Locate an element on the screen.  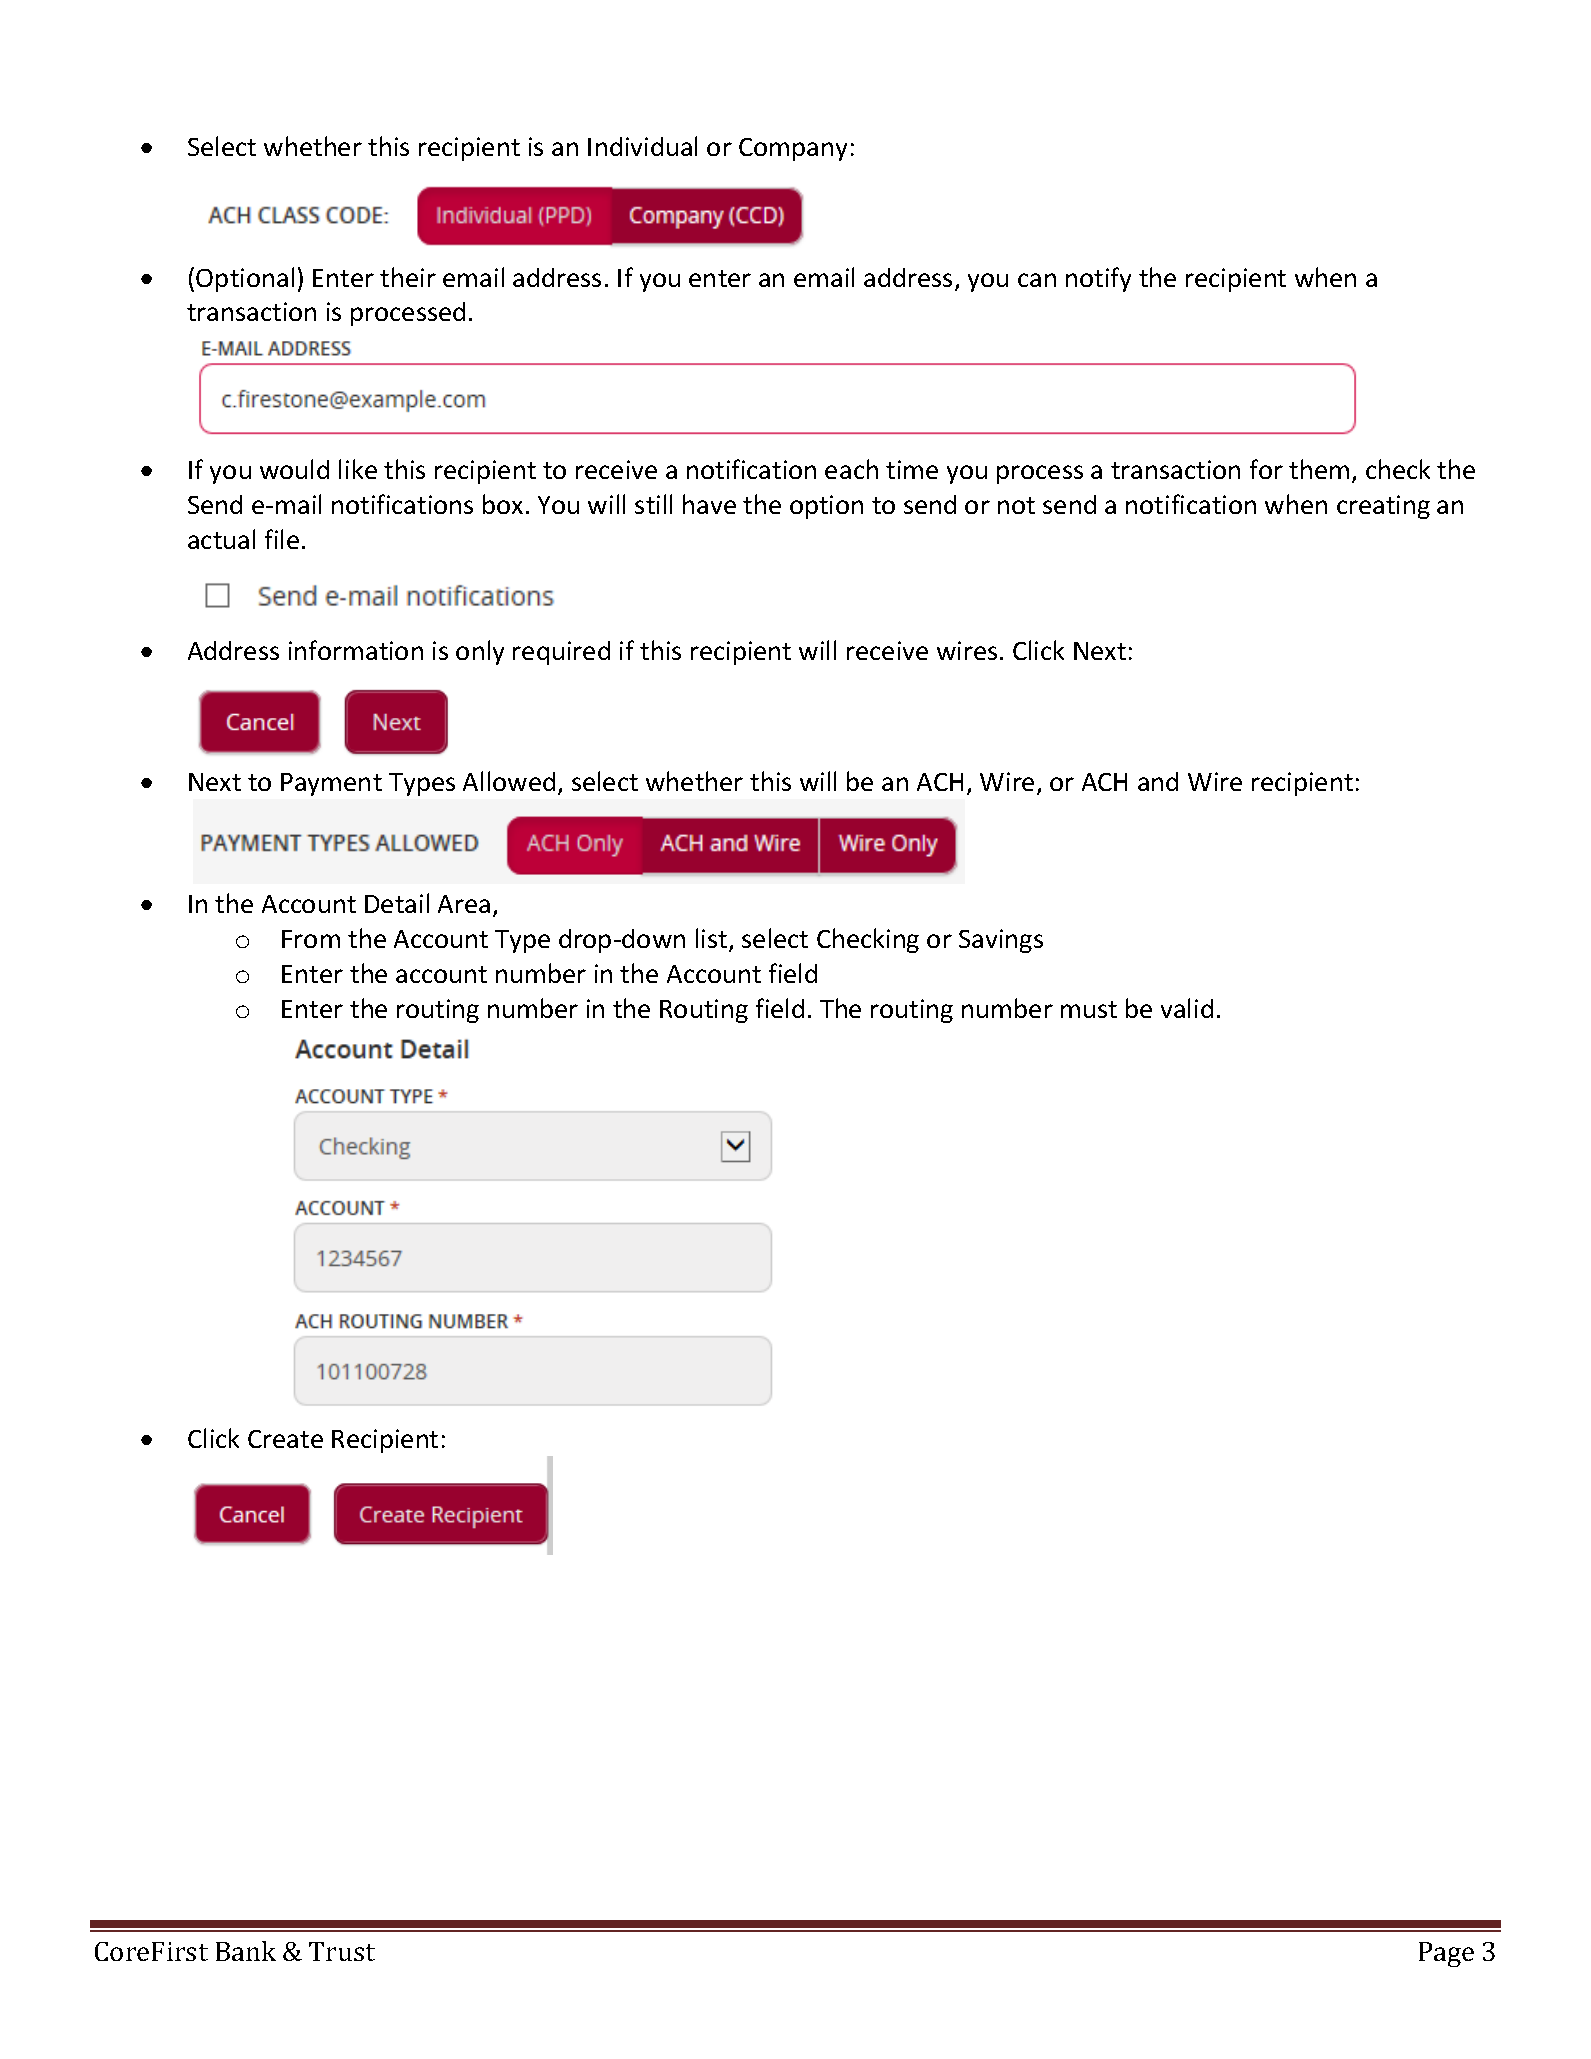
Trust is located at coordinates (342, 1951).
